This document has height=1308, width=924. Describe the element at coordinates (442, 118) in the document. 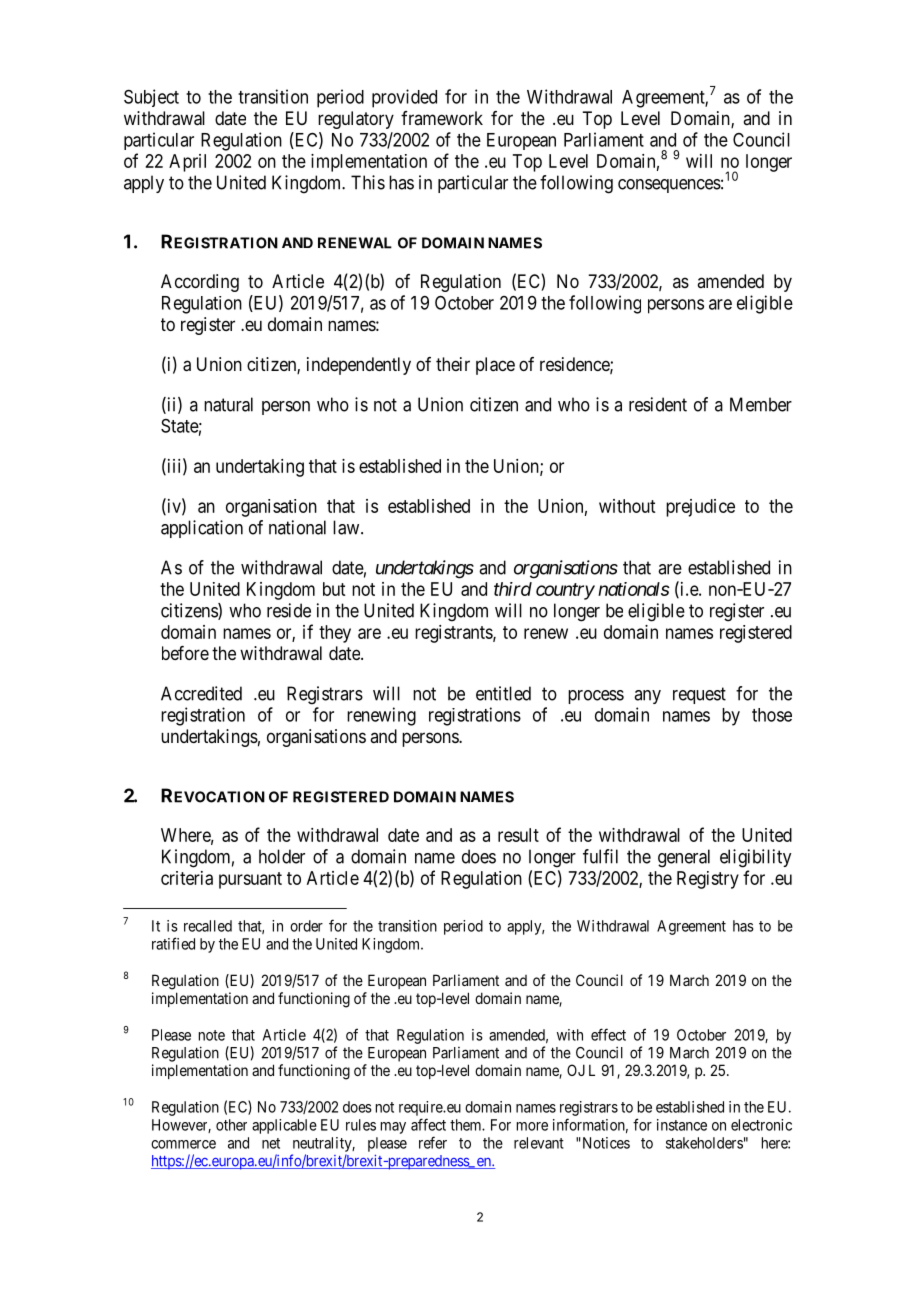

I see `framework` at that location.
